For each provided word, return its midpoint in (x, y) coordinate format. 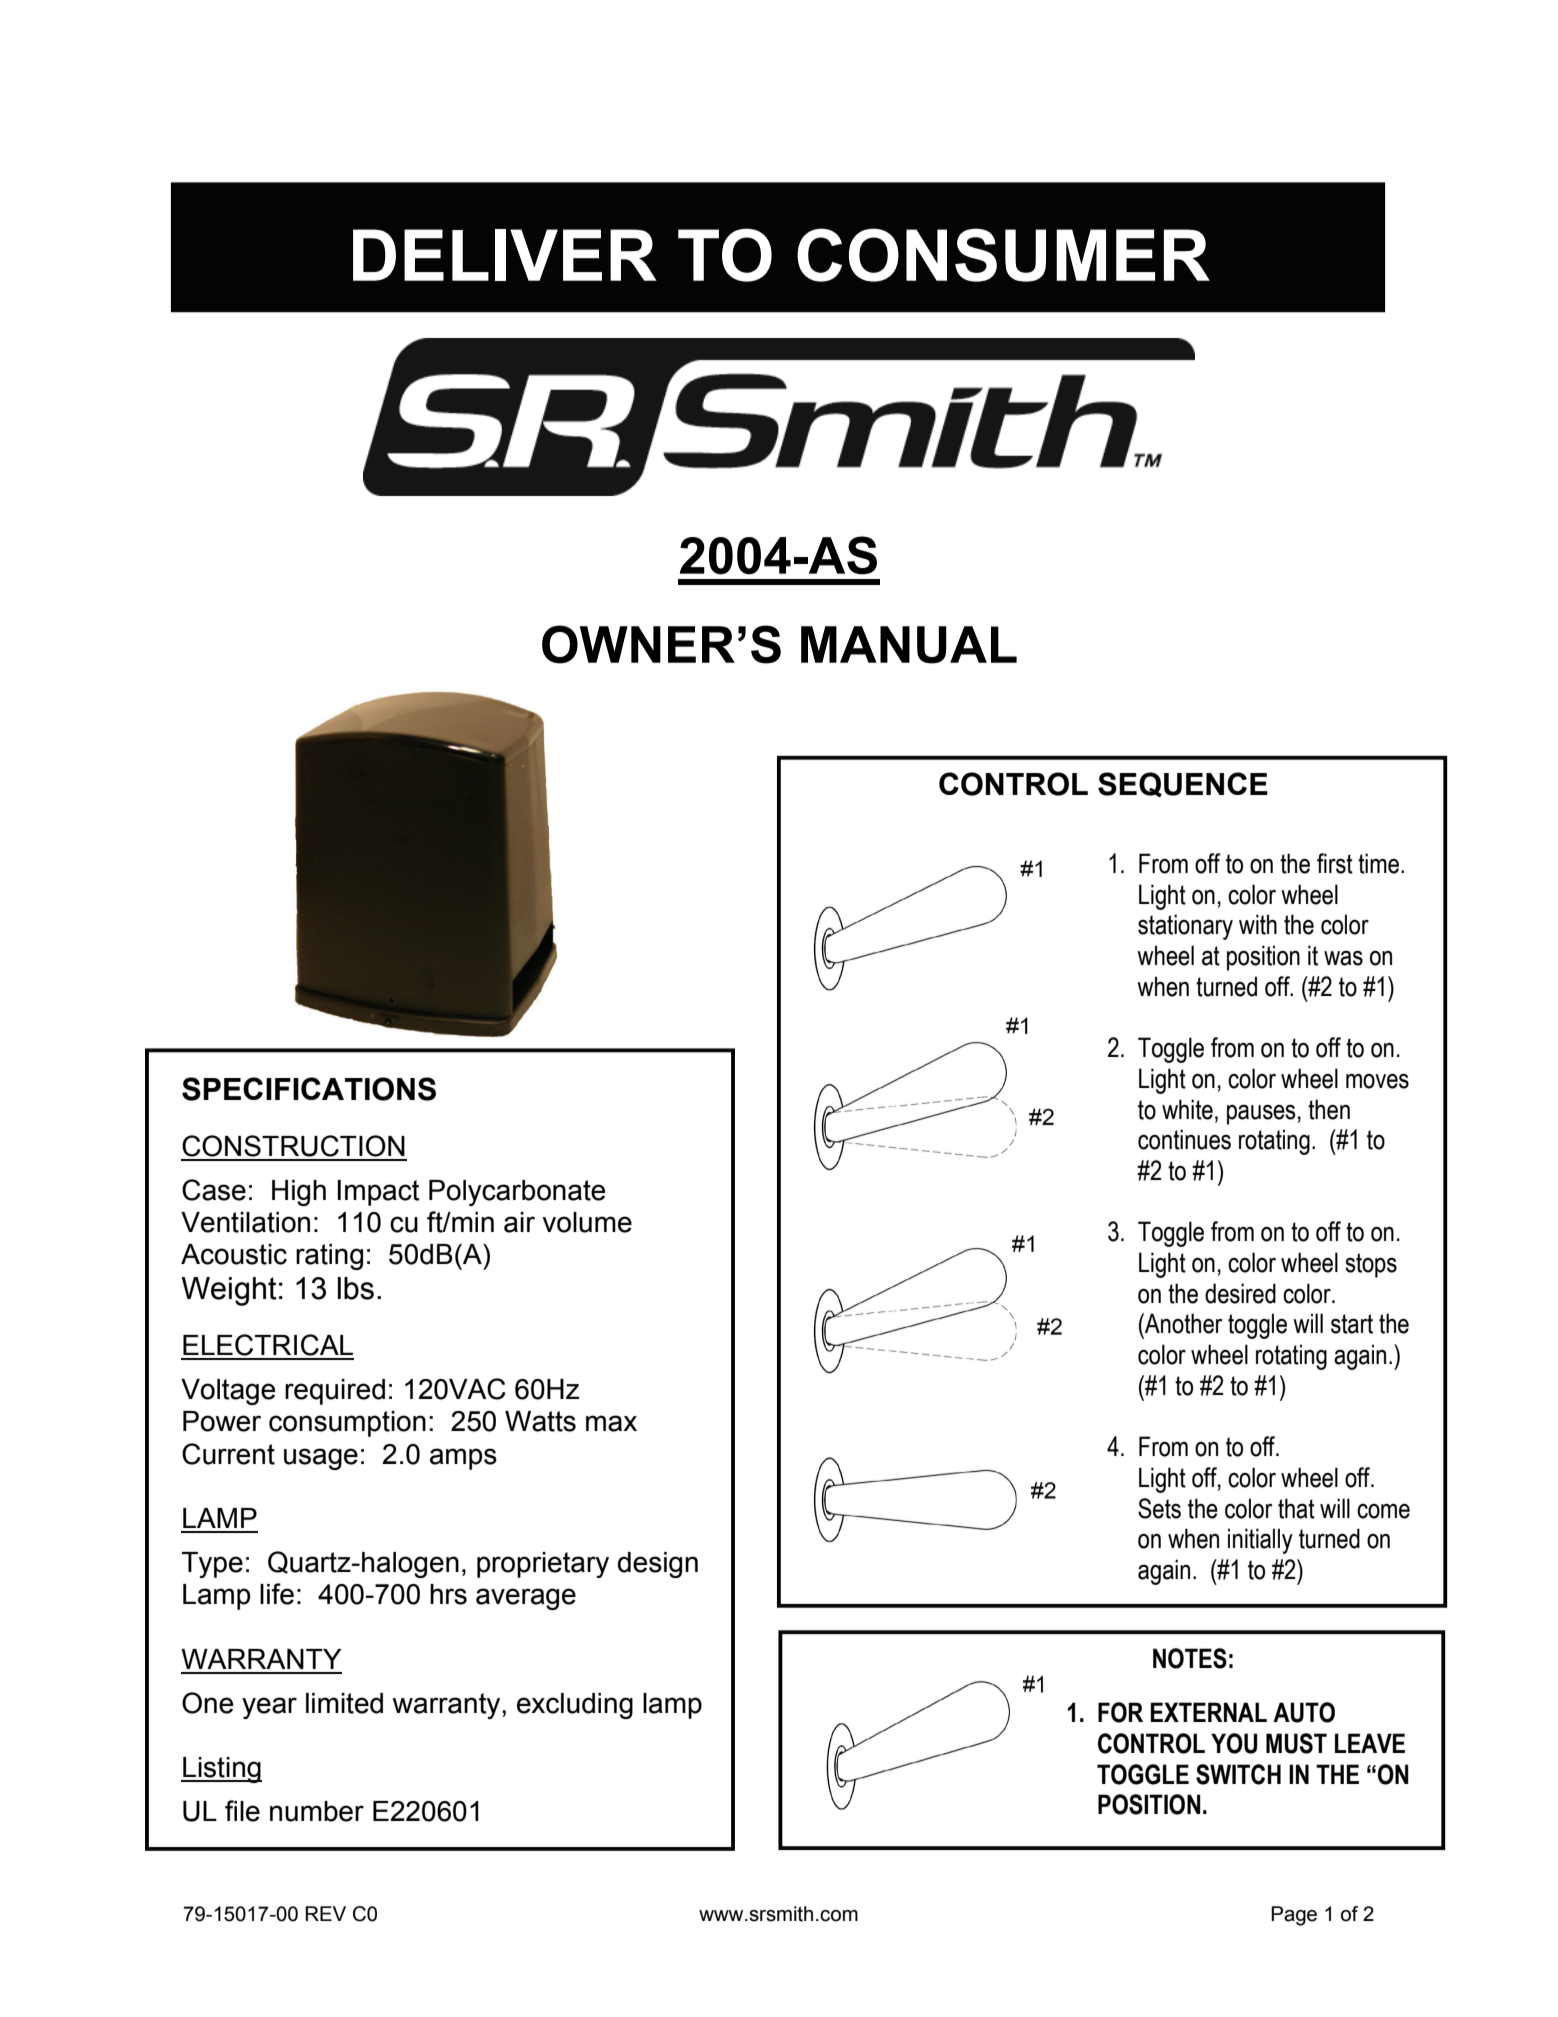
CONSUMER (1003, 255)
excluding (575, 1706)
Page (1294, 1916)
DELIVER (505, 255)
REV (325, 1913)
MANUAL (909, 645)
